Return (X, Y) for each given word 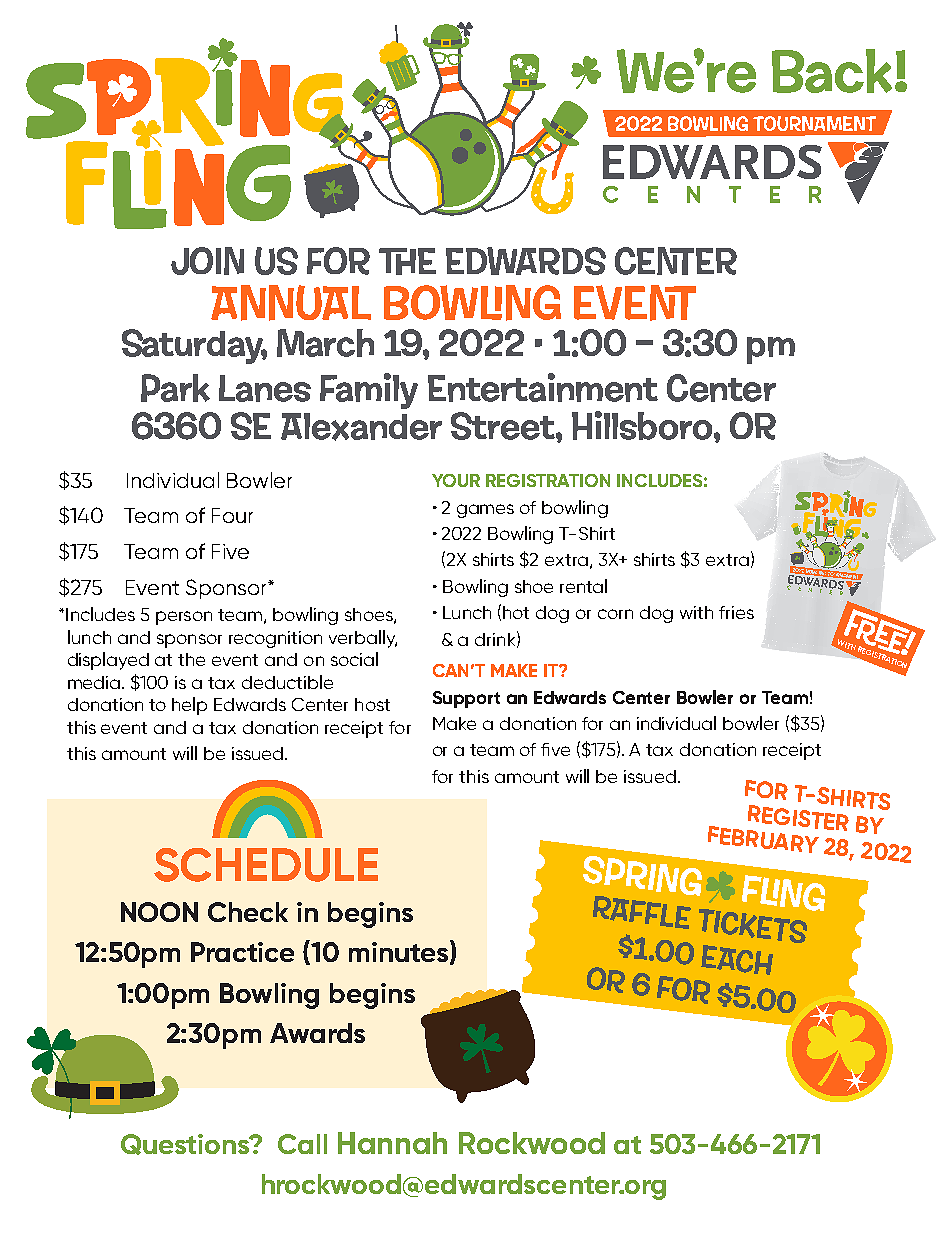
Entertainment (543, 387)
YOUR (456, 480)
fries (736, 612)
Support (466, 699)
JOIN (207, 261)
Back (832, 71)
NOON (159, 912)
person (184, 618)
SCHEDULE (266, 865)
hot (516, 612)
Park (175, 388)
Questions (186, 1144)
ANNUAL (291, 303)
